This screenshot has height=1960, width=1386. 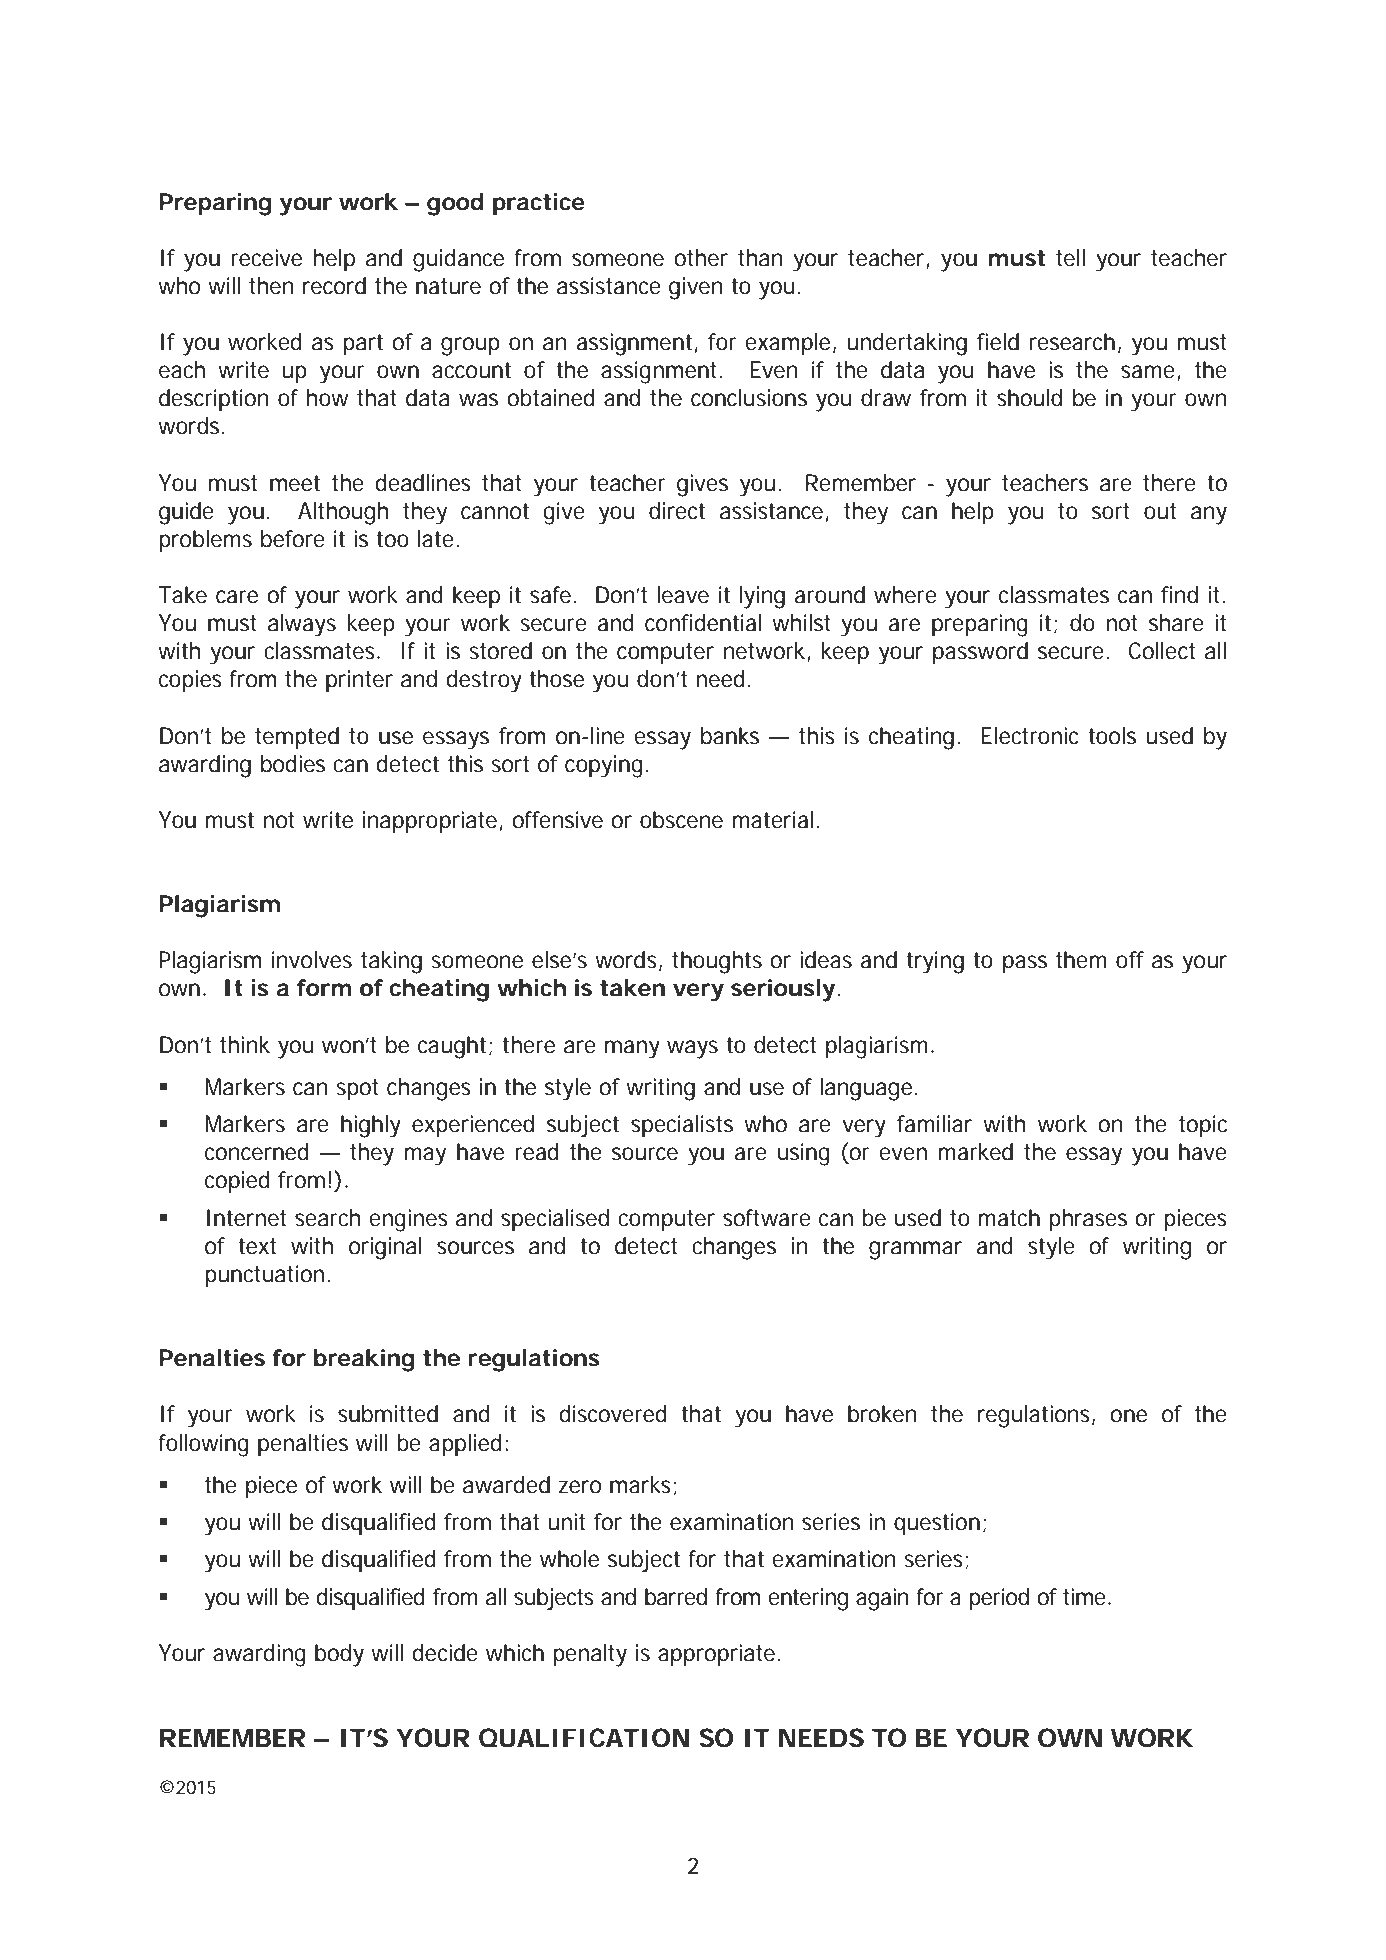 What do you see at coordinates (293, 539) in the screenshot?
I see `before` at bounding box center [293, 539].
